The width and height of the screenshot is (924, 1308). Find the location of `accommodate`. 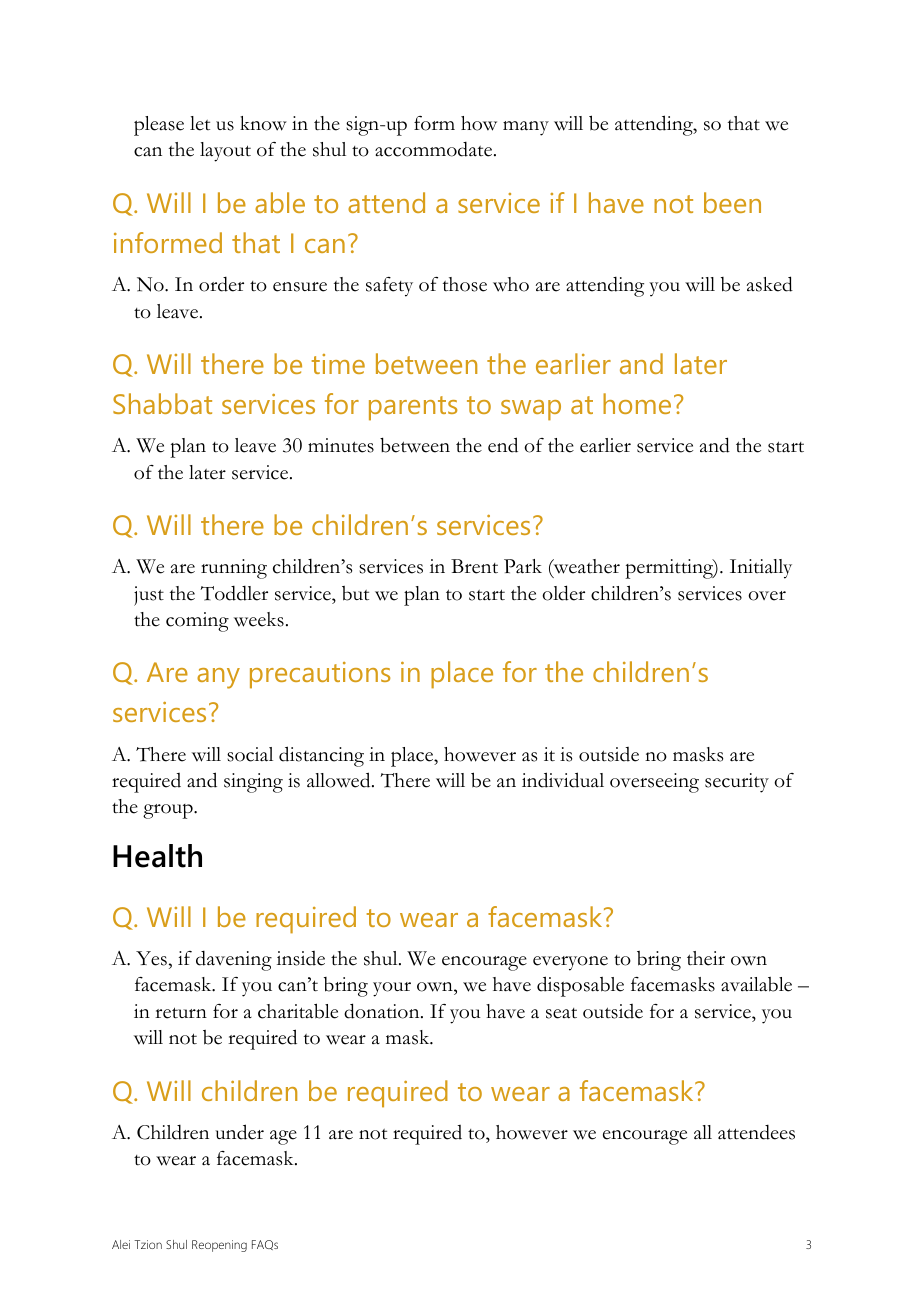

accommodate is located at coordinates (435, 149).
